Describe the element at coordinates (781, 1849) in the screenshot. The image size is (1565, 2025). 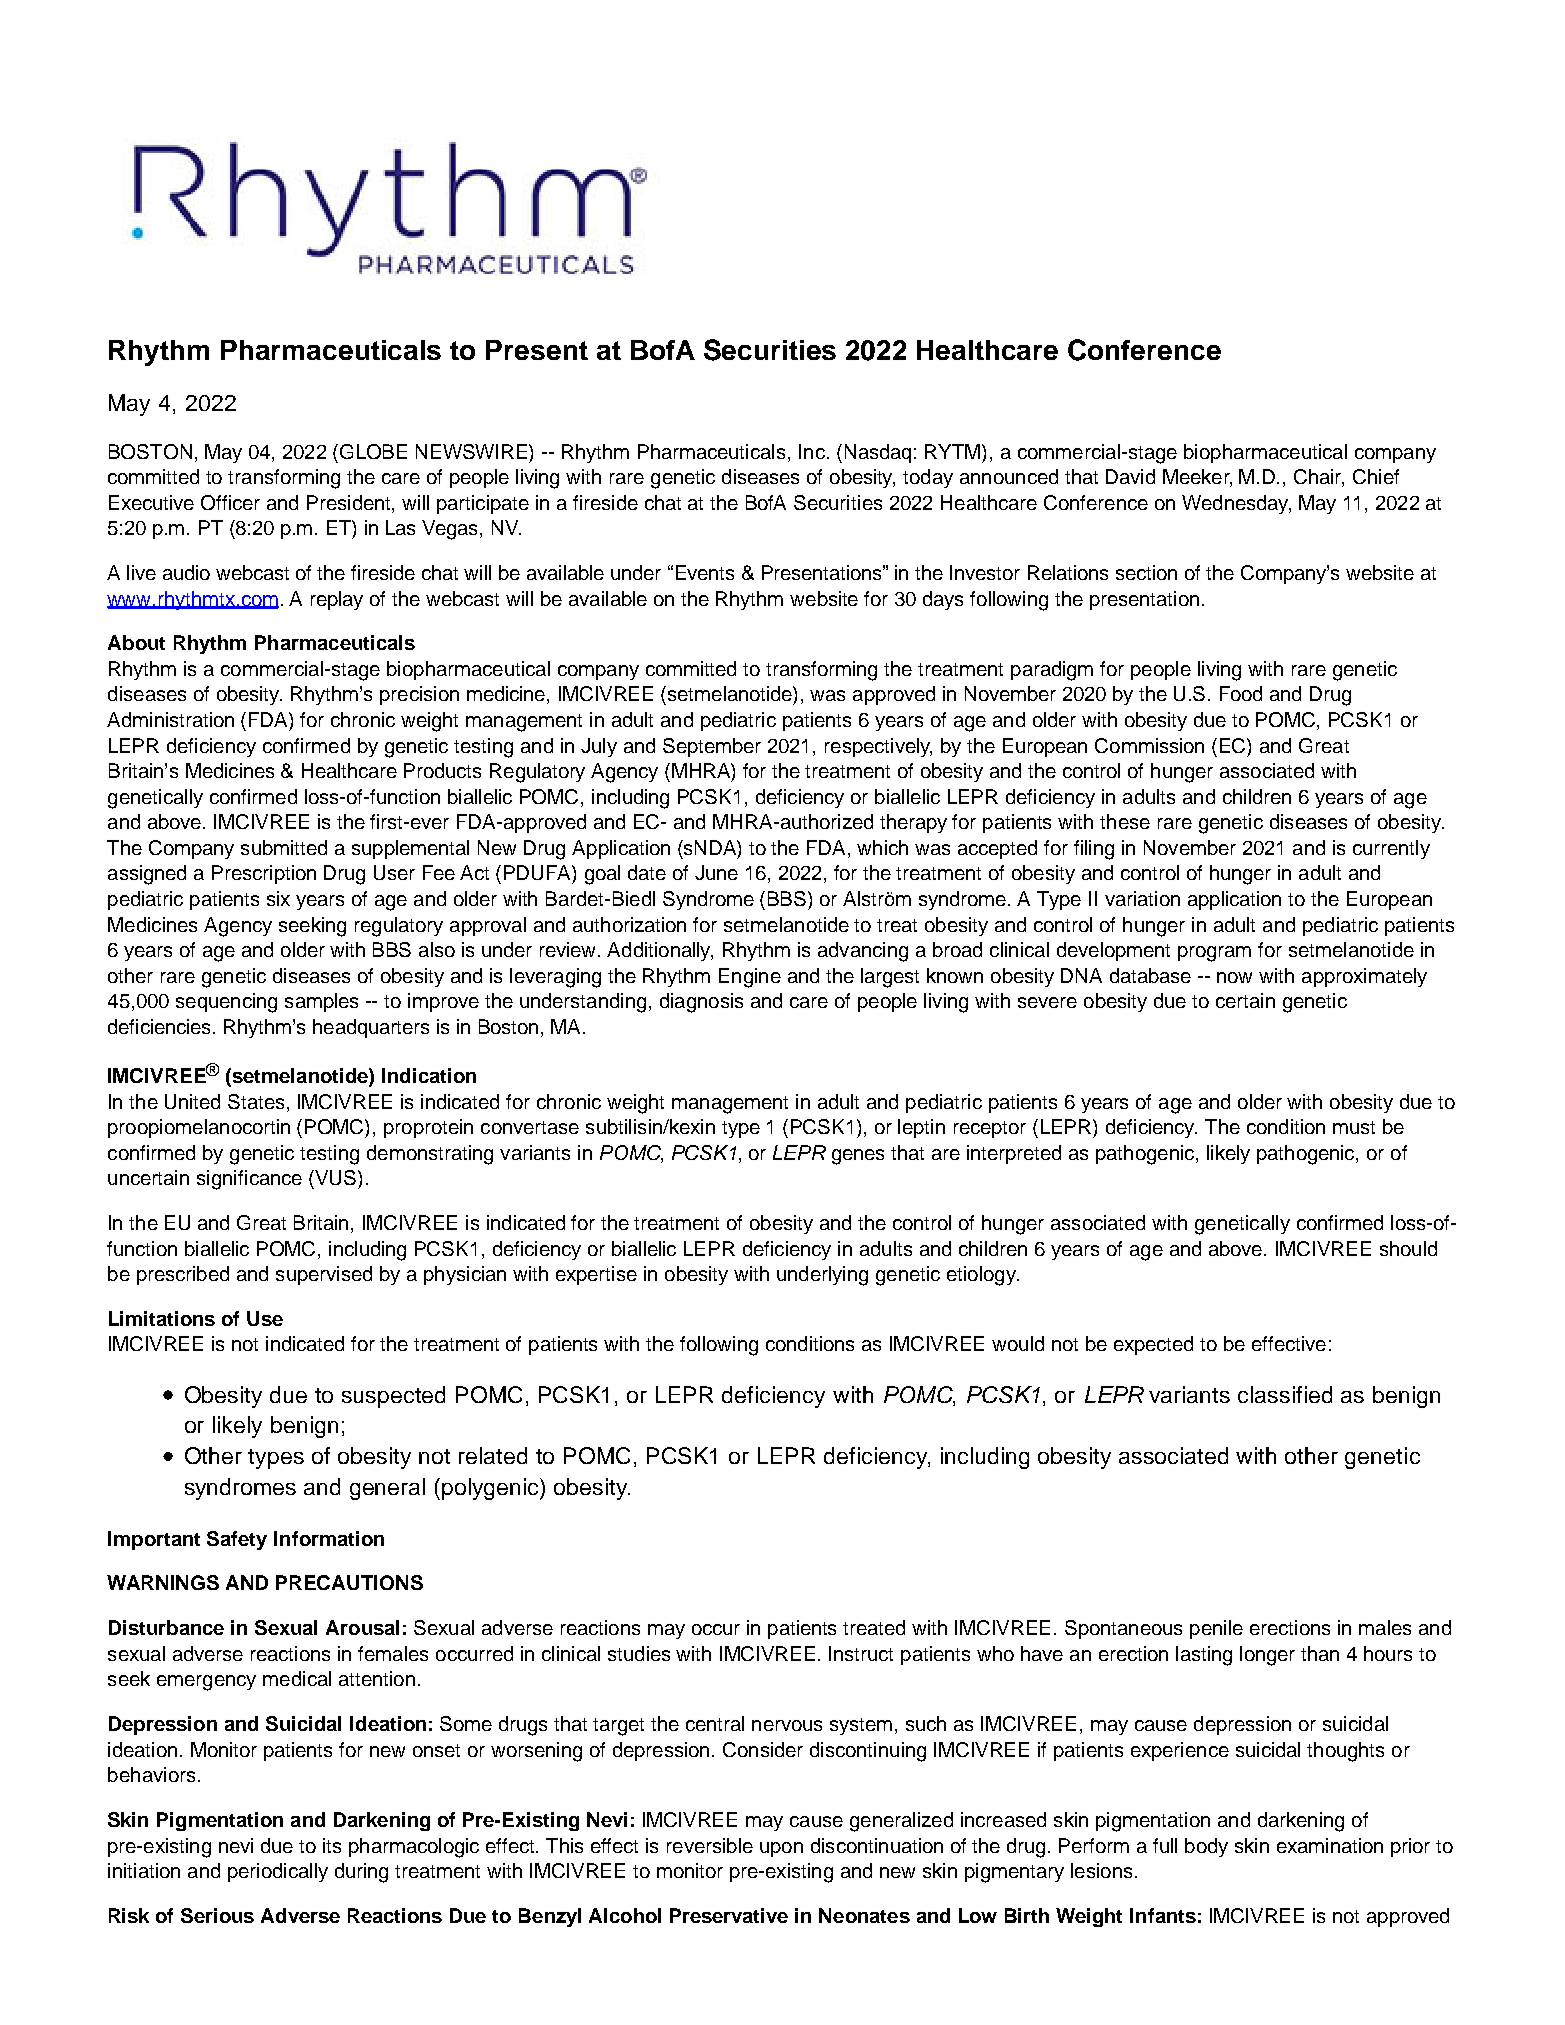
I see `upon` at that location.
